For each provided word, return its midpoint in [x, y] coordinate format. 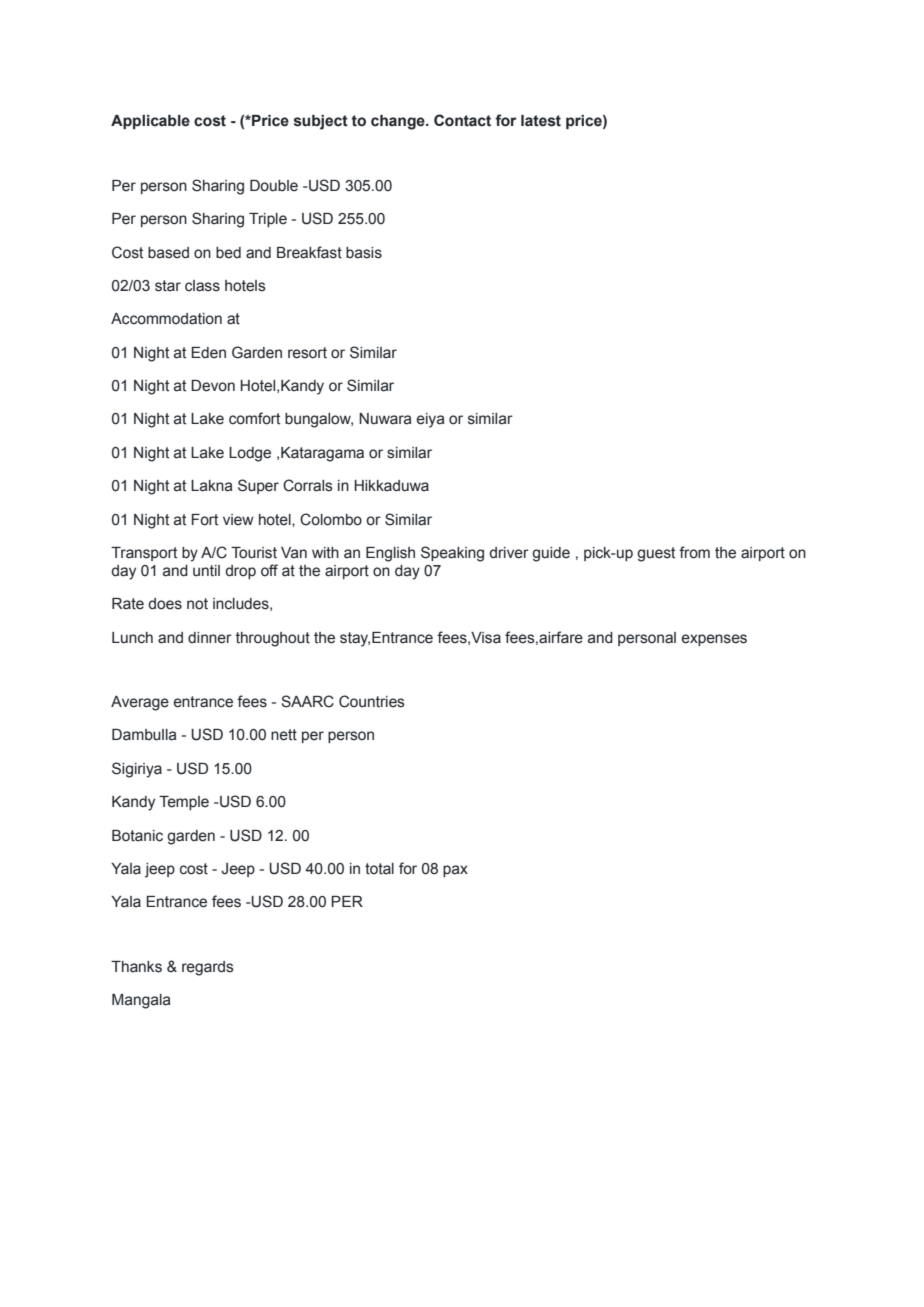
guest [656, 554]
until [206, 571]
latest [541, 121]
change [399, 122]
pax [455, 871]
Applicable [150, 122]
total [379, 869]
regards [208, 968]
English [390, 554]
